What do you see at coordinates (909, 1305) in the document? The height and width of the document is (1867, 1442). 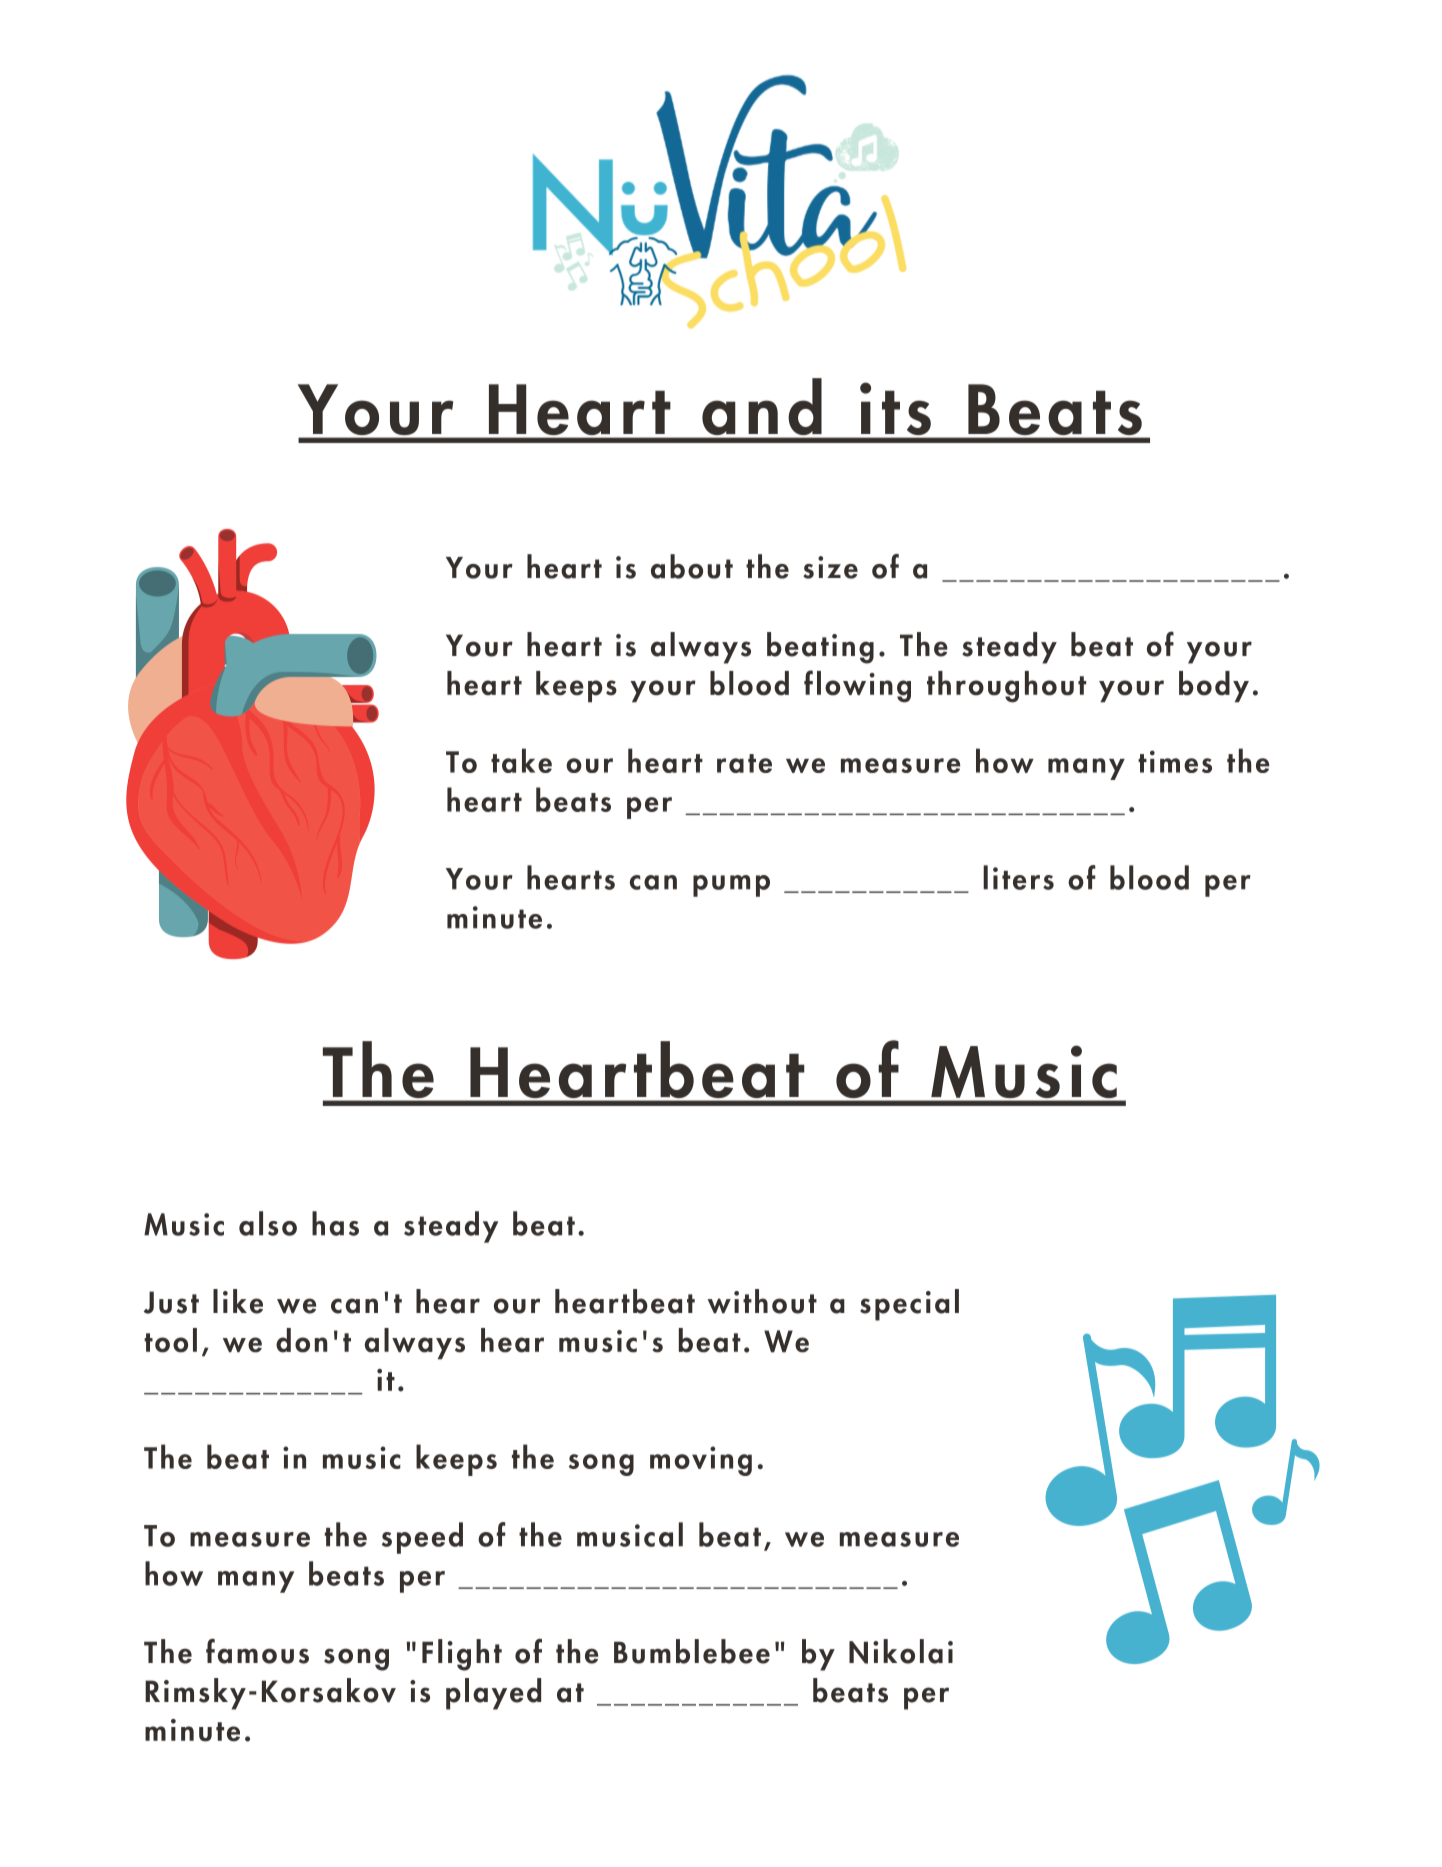 I see `special` at bounding box center [909, 1305].
